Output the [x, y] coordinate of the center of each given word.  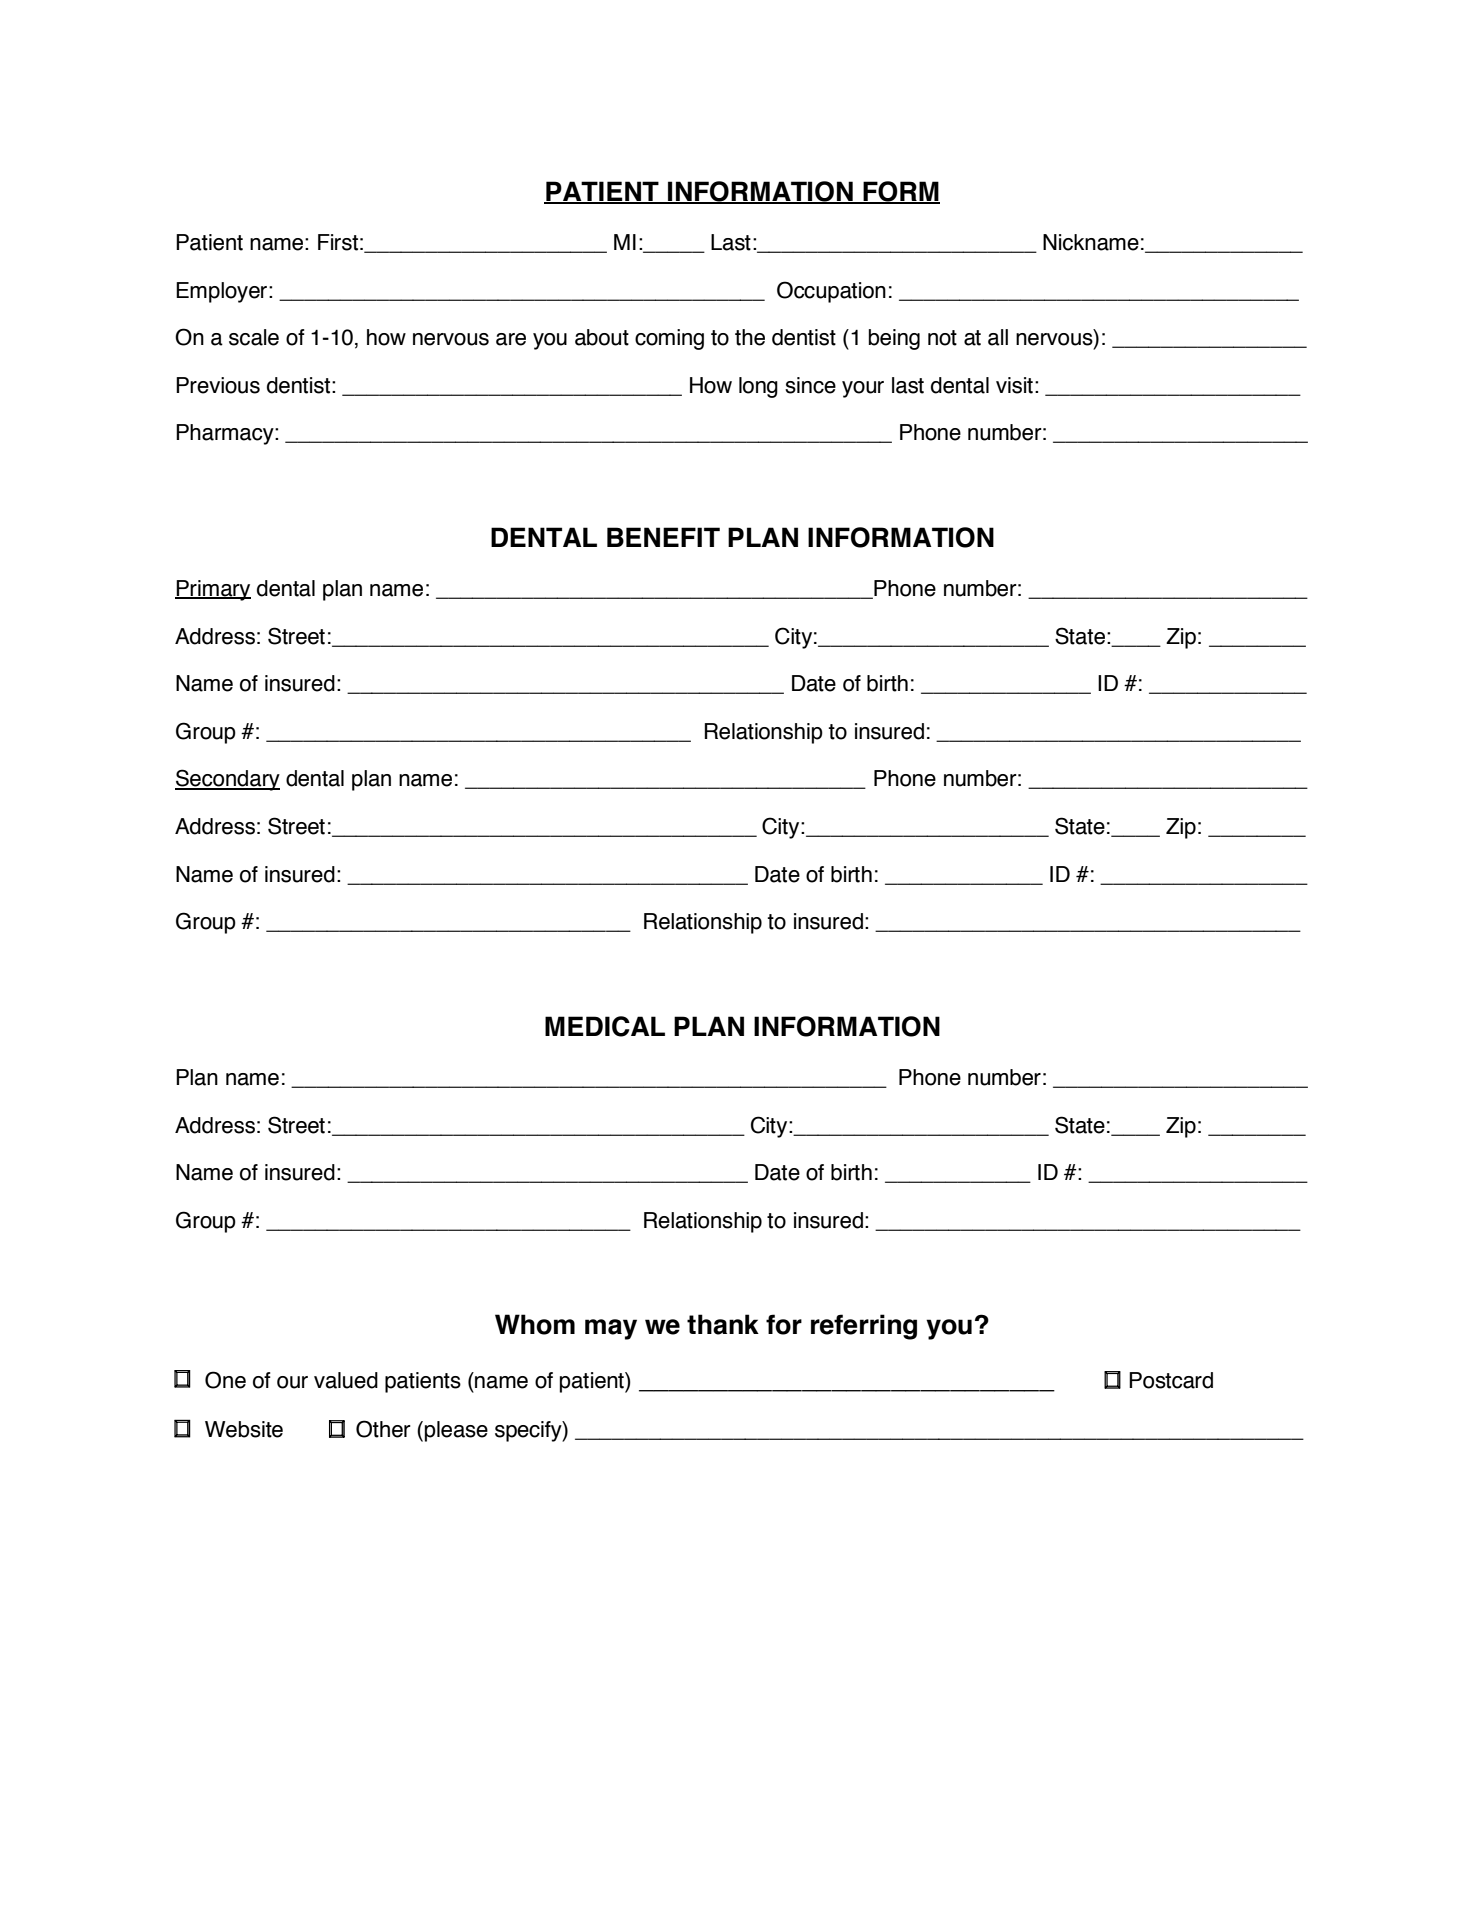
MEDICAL [605, 1026]
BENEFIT [663, 537]
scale [254, 337]
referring [864, 1327]
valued [346, 1380]
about [602, 337]
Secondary [227, 780]
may [611, 1329]
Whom [535, 1324]
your [863, 389]
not [942, 338]
